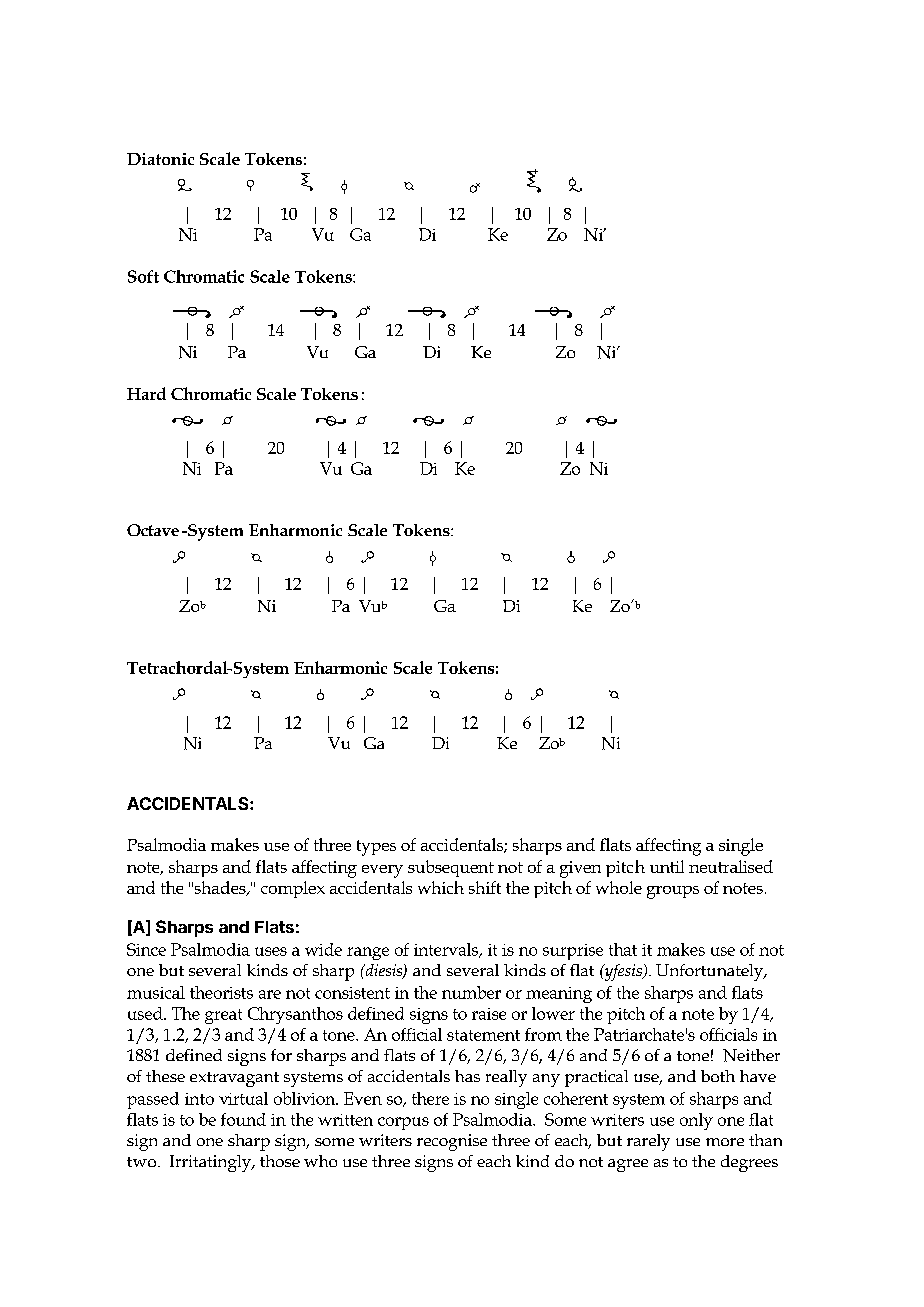 The image size is (924, 1307). I want to click on Hard, so click(146, 393).
